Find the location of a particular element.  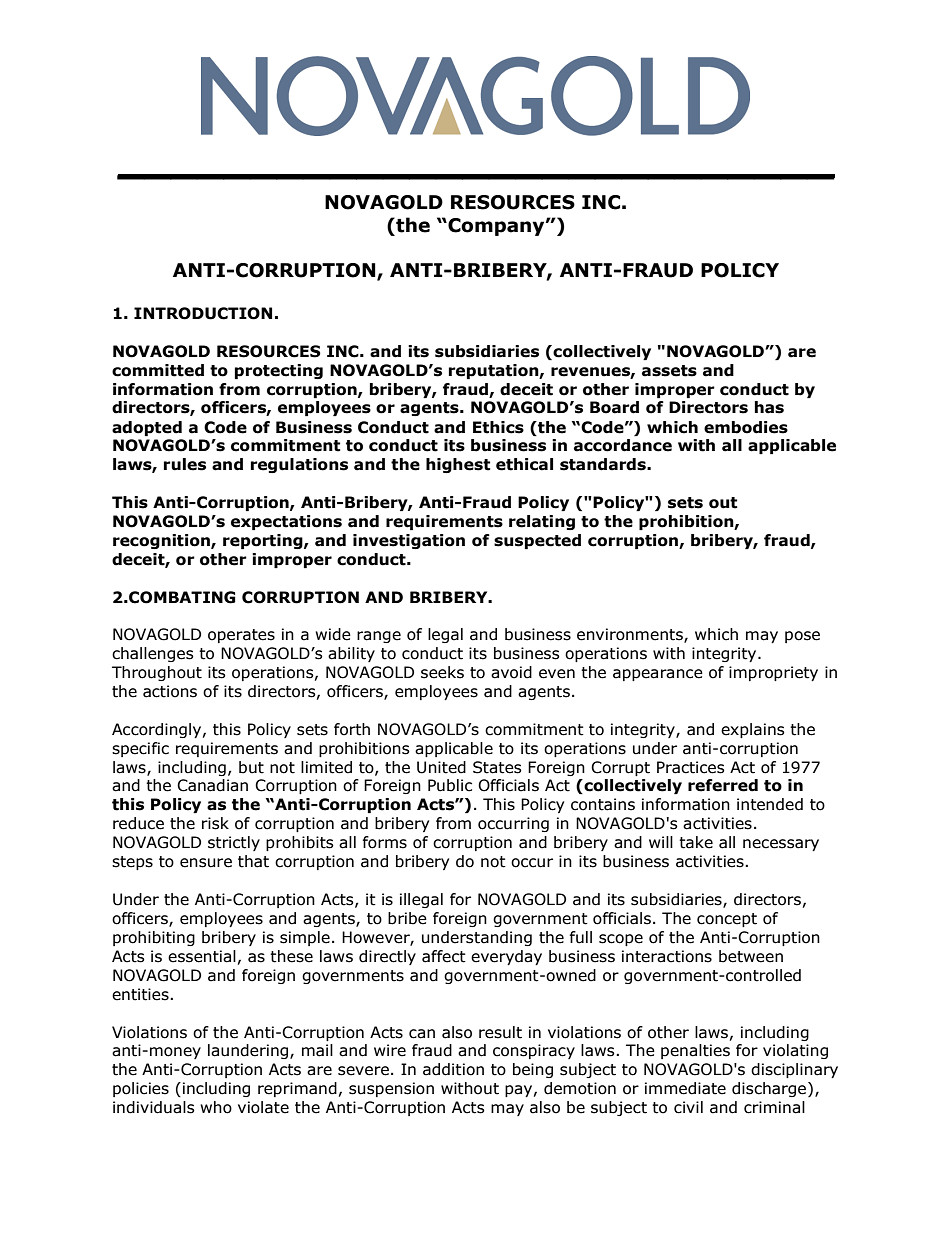

who is located at coordinates (216, 1107).
